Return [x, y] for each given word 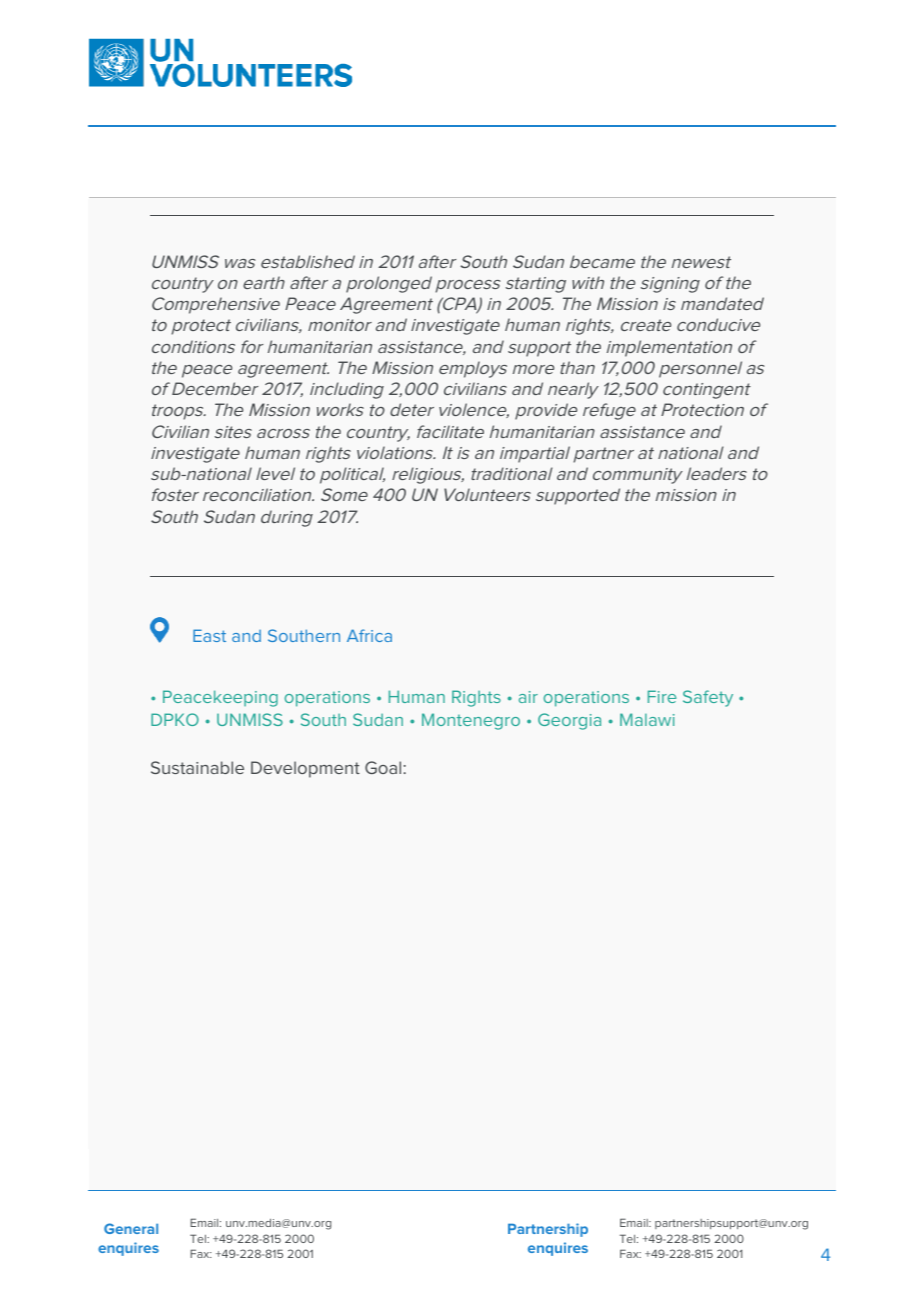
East [209, 635]
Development [305, 769]
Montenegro [471, 721]
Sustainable [197, 767]
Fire [662, 696]
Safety [708, 698]
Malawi [647, 719]
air [528, 697]
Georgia [569, 721]
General [131, 1228]
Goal [383, 767]
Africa [369, 635]
